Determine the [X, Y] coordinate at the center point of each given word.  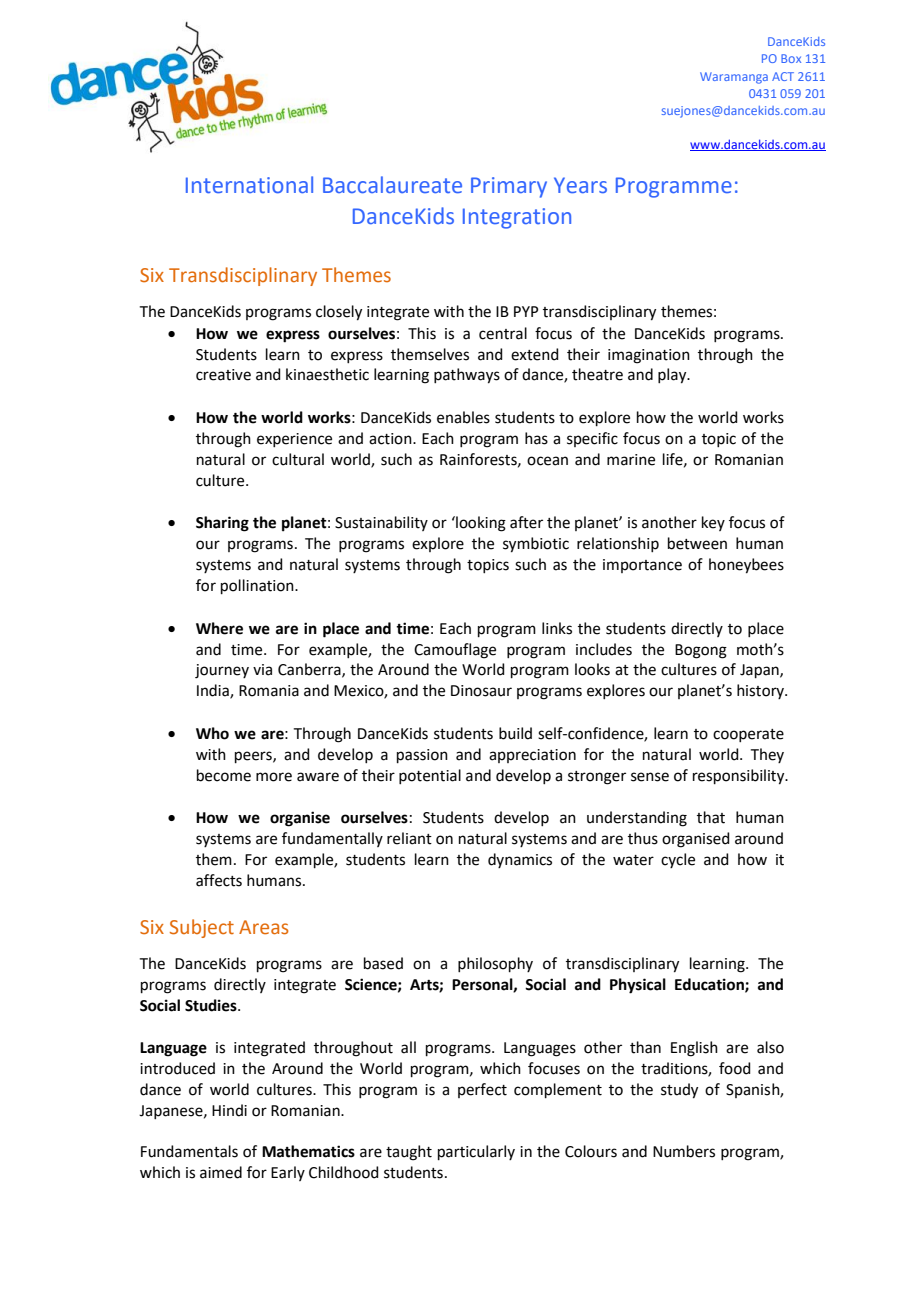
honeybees [746, 566]
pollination [258, 586]
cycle [678, 860]
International [249, 185]
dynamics [520, 860]
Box [791, 58]
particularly [476, 1152]
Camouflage [455, 651]
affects [219, 880]
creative [223, 375]
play [673, 376]
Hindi [229, 1110]
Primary [509, 187]
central [503, 333]
